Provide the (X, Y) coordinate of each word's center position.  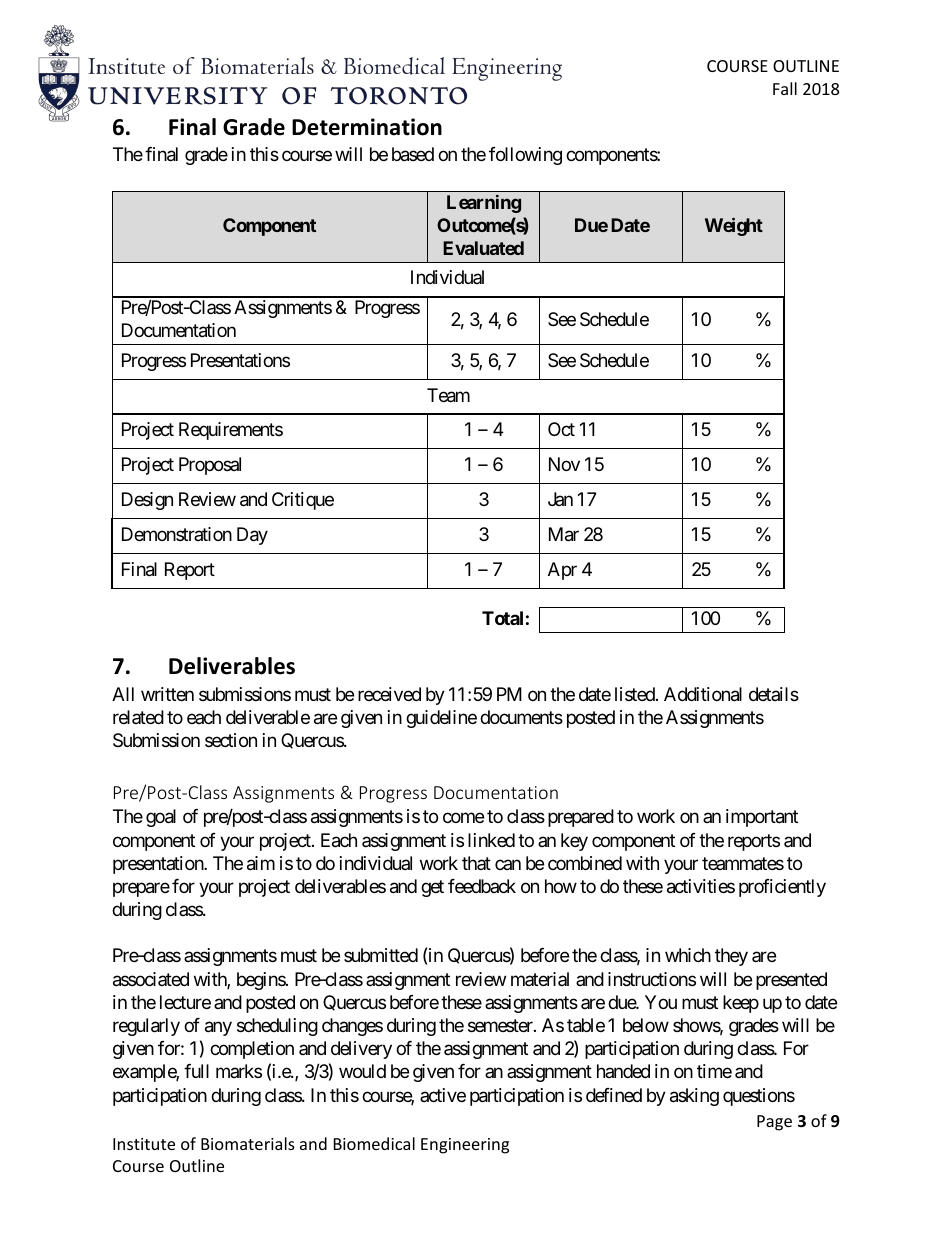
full (196, 1071)
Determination (367, 127)
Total (502, 618)
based (413, 154)
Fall (785, 88)
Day (252, 536)
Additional (703, 694)
